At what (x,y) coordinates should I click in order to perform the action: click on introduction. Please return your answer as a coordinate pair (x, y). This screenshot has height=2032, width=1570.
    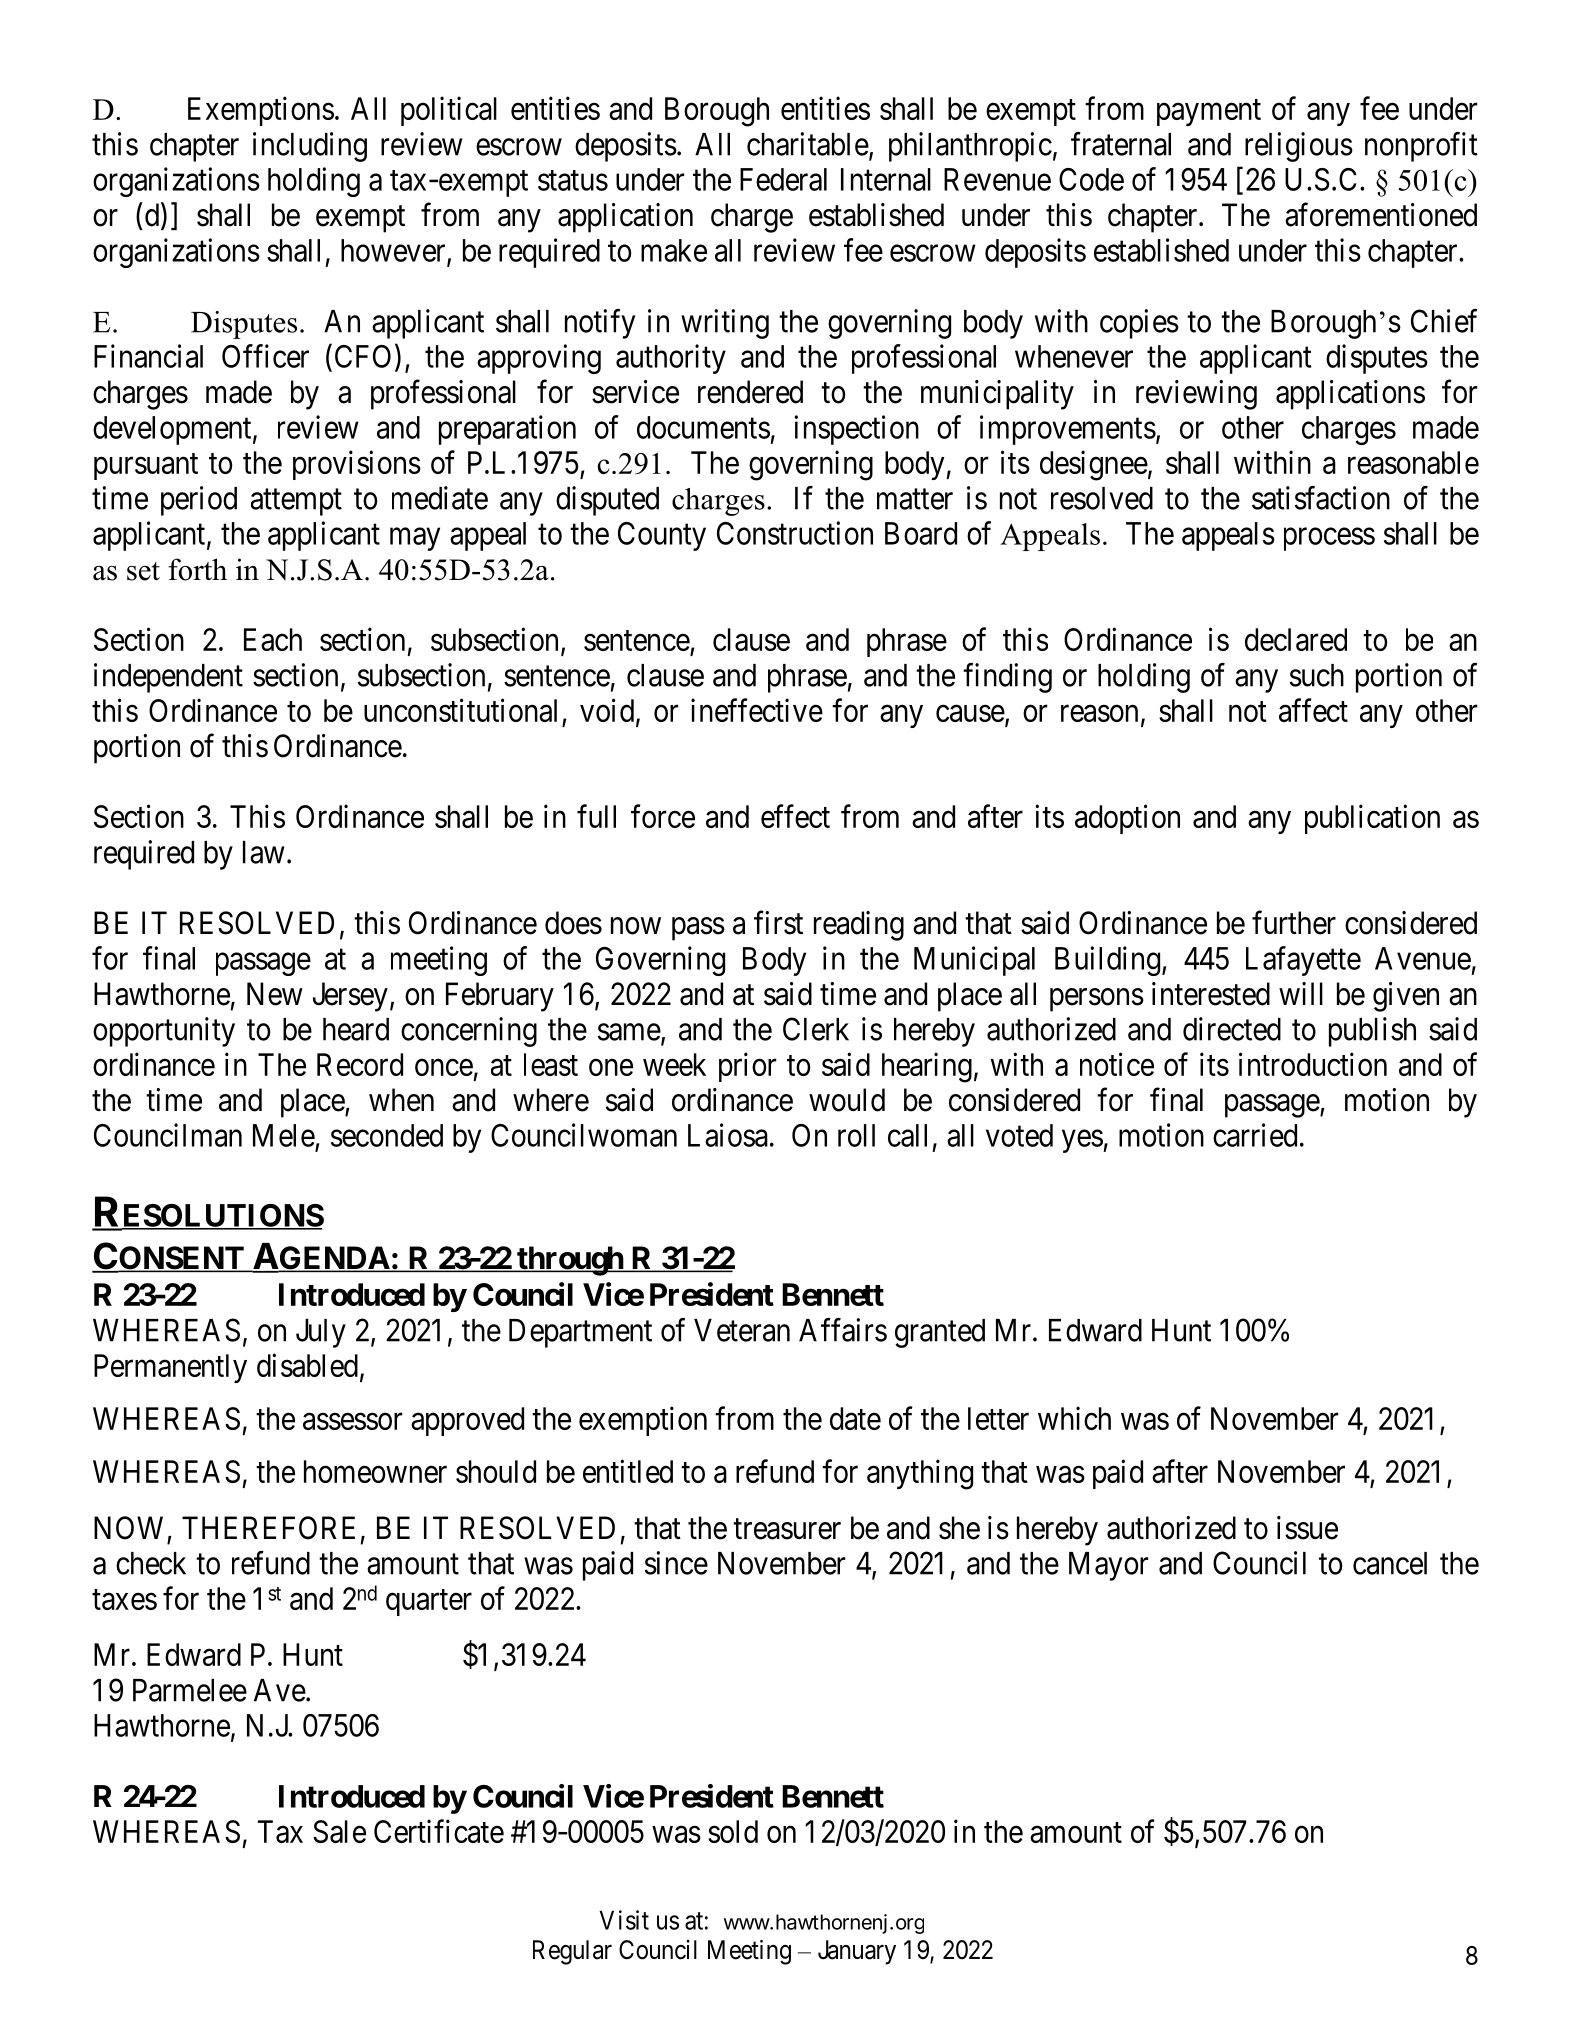
    Looking at the image, I should click on (1313, 1064).
